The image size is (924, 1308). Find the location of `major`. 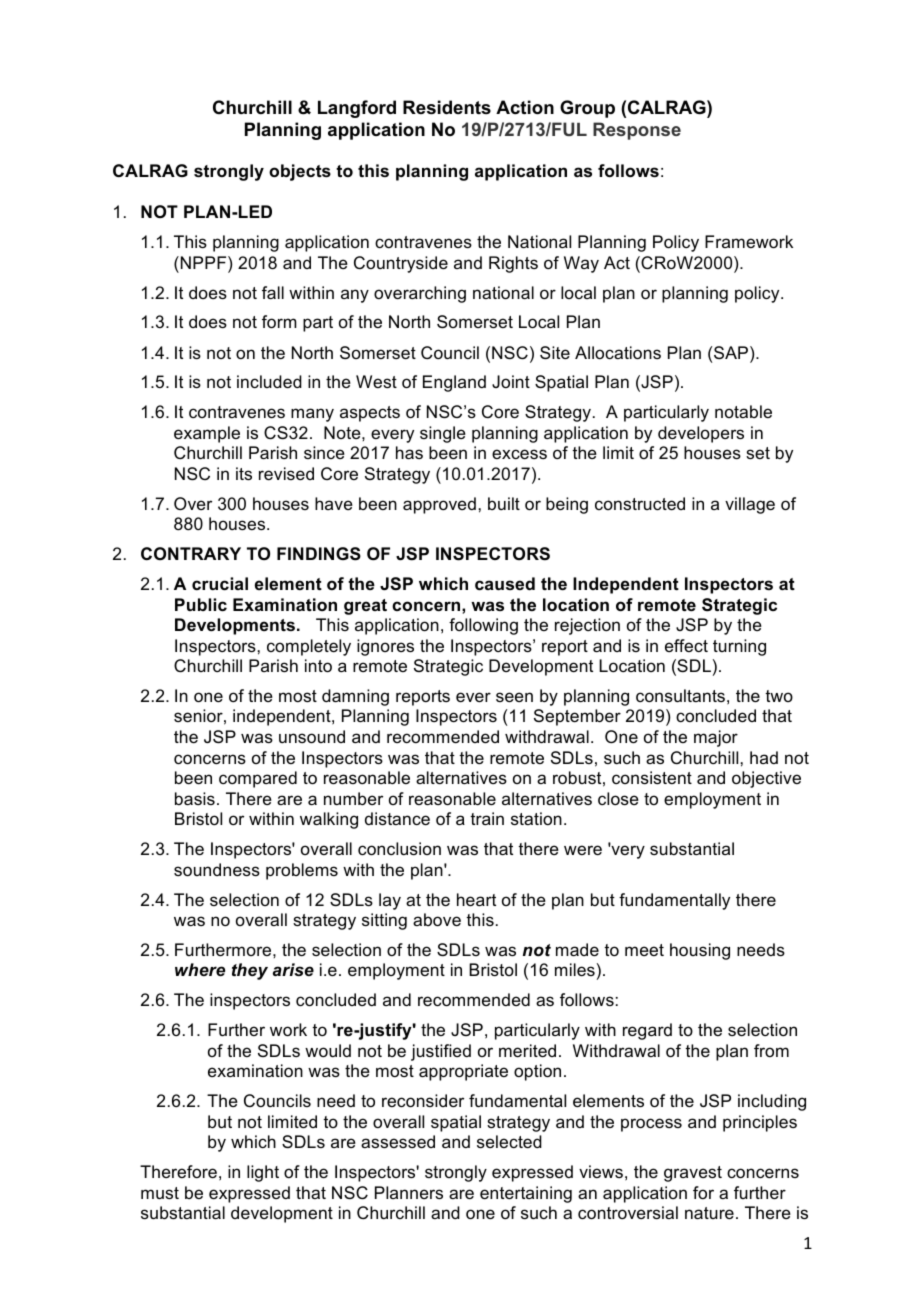

major is located at coordinates (716, 738).
